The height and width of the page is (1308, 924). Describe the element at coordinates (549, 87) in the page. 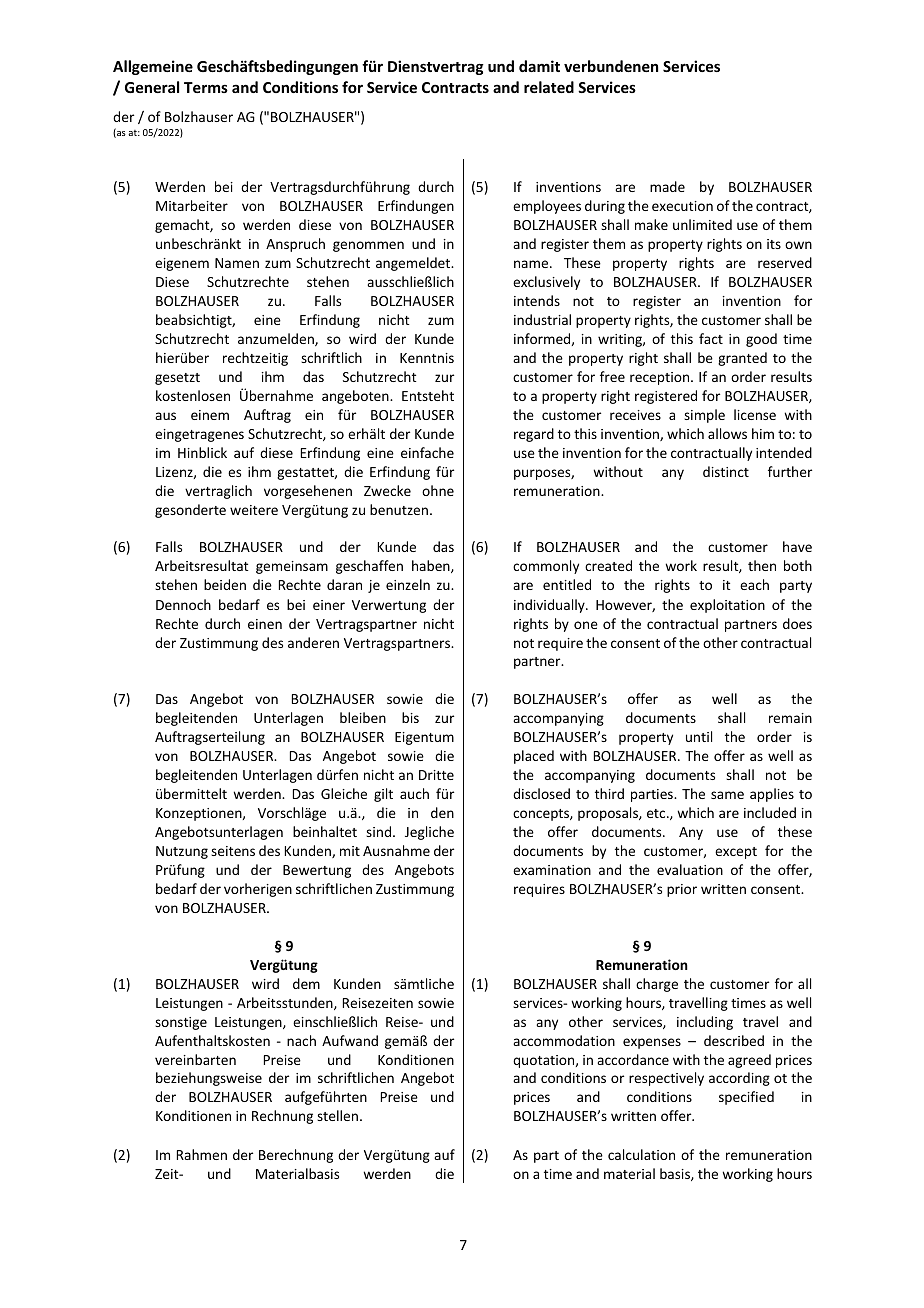

I see `related` at that location.
